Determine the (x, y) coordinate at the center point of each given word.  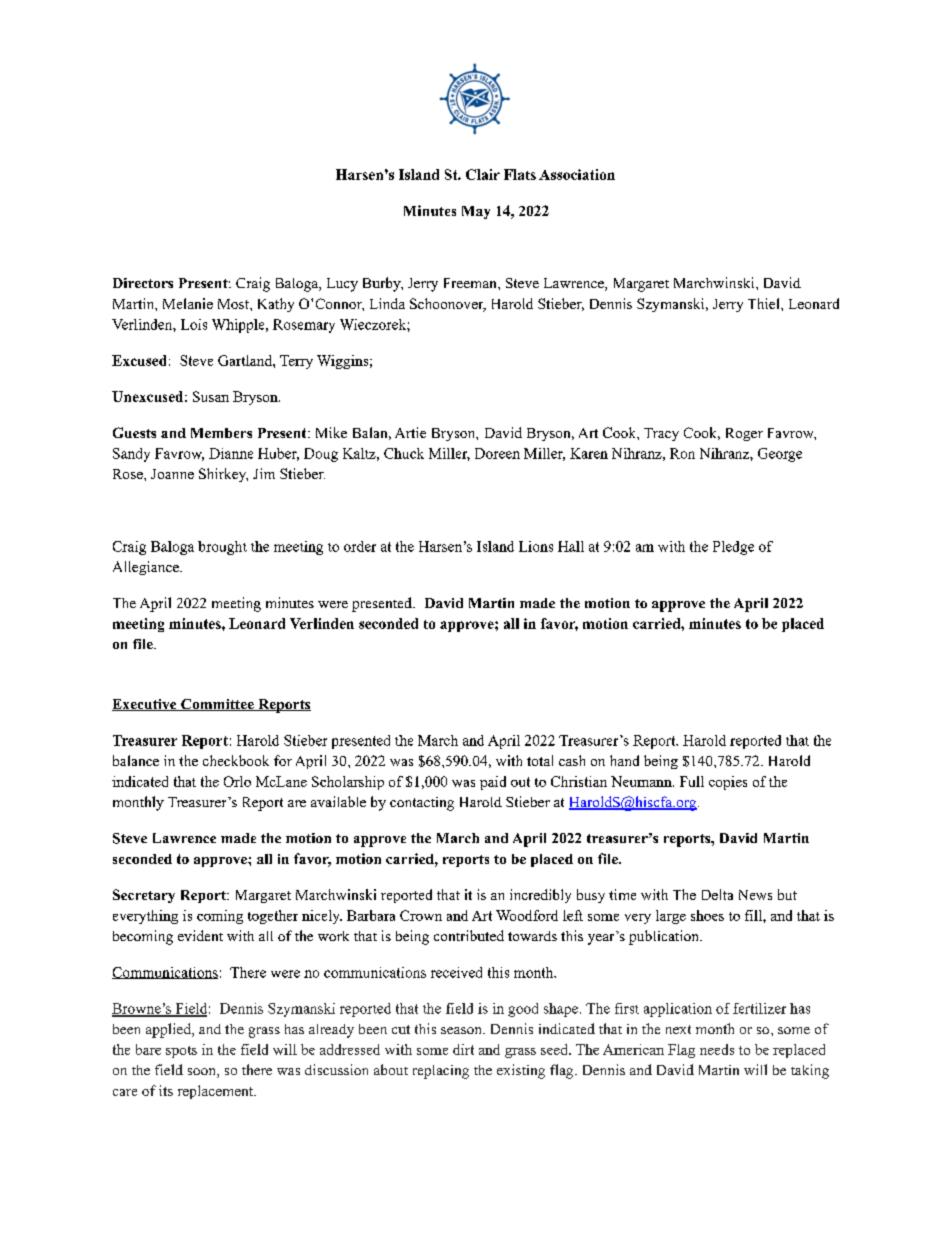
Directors (143, 283)
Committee (217, 705)
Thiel (765, 303)
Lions (536, 546)
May (476, 212)
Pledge (733, 548)
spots (181, 1052)
